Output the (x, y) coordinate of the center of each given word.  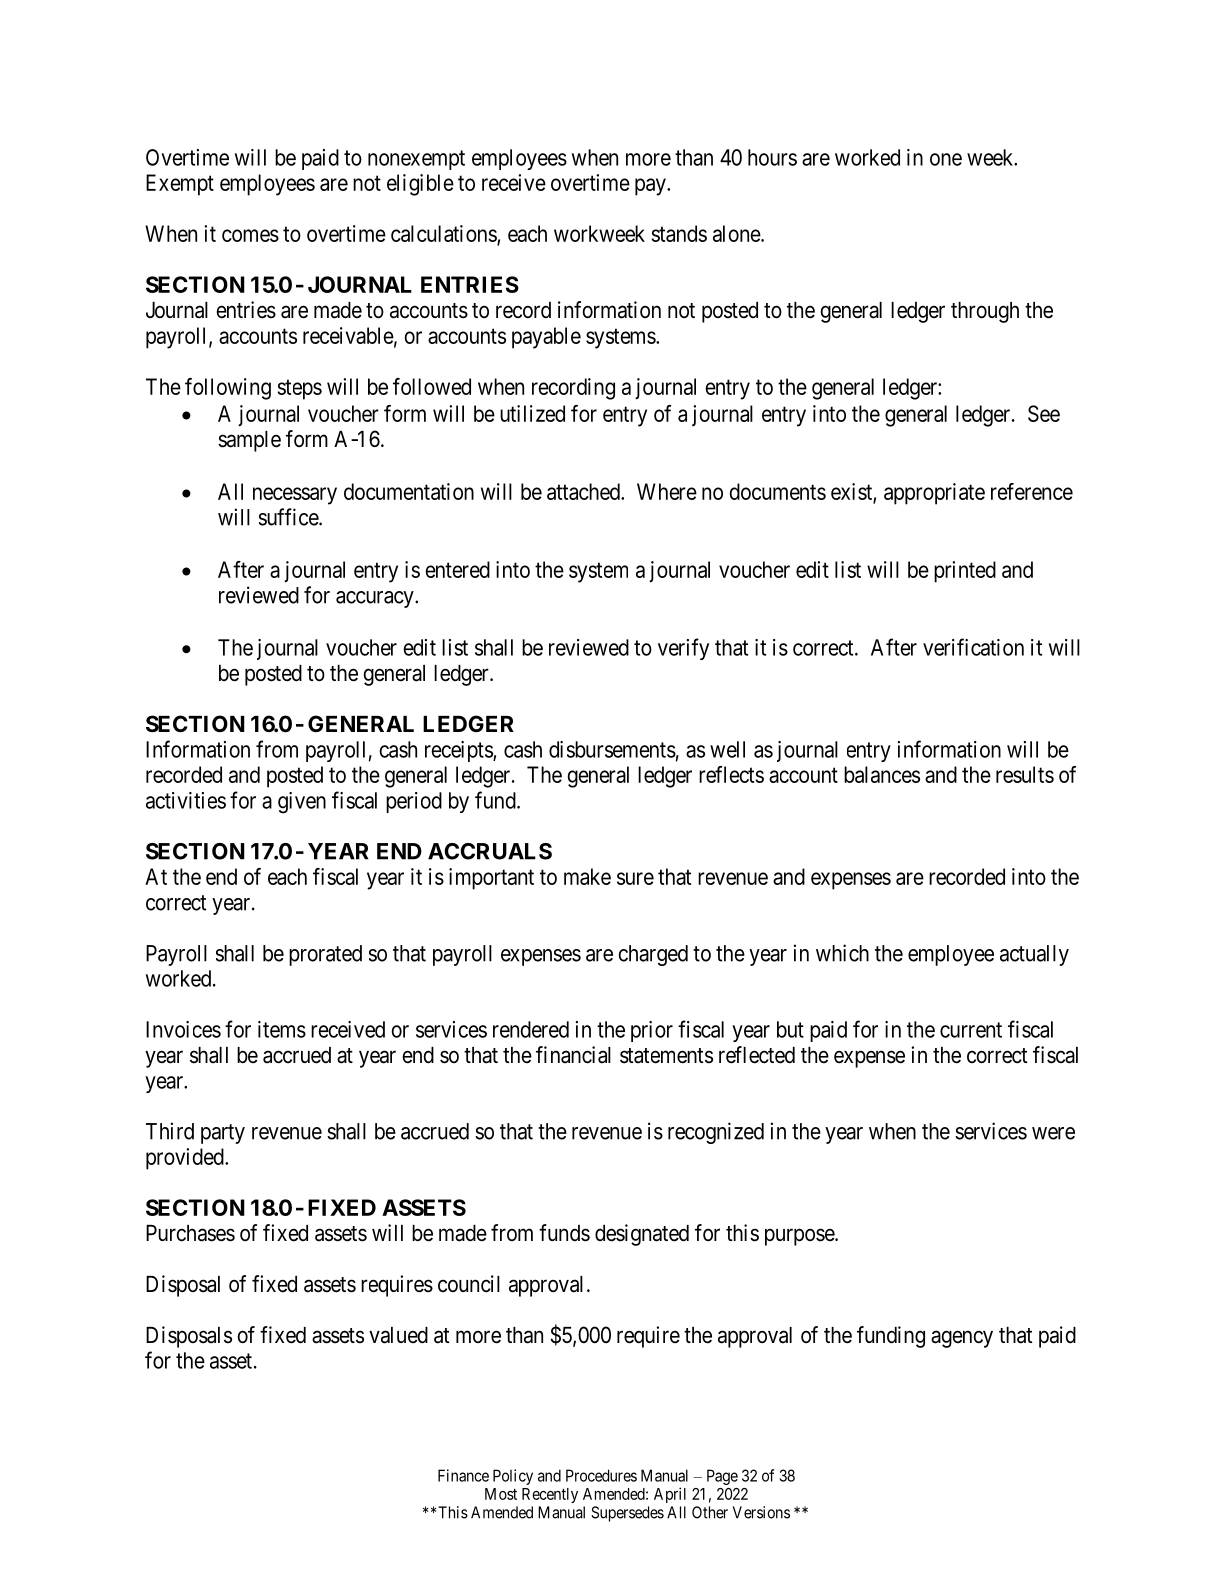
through (985, 312)
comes (250, 235)
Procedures (601, 1475)
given (302, 803)
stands (679, 233)
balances (882, 774)
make (587, 876)
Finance (463, 1475)
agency (962, 1339)
